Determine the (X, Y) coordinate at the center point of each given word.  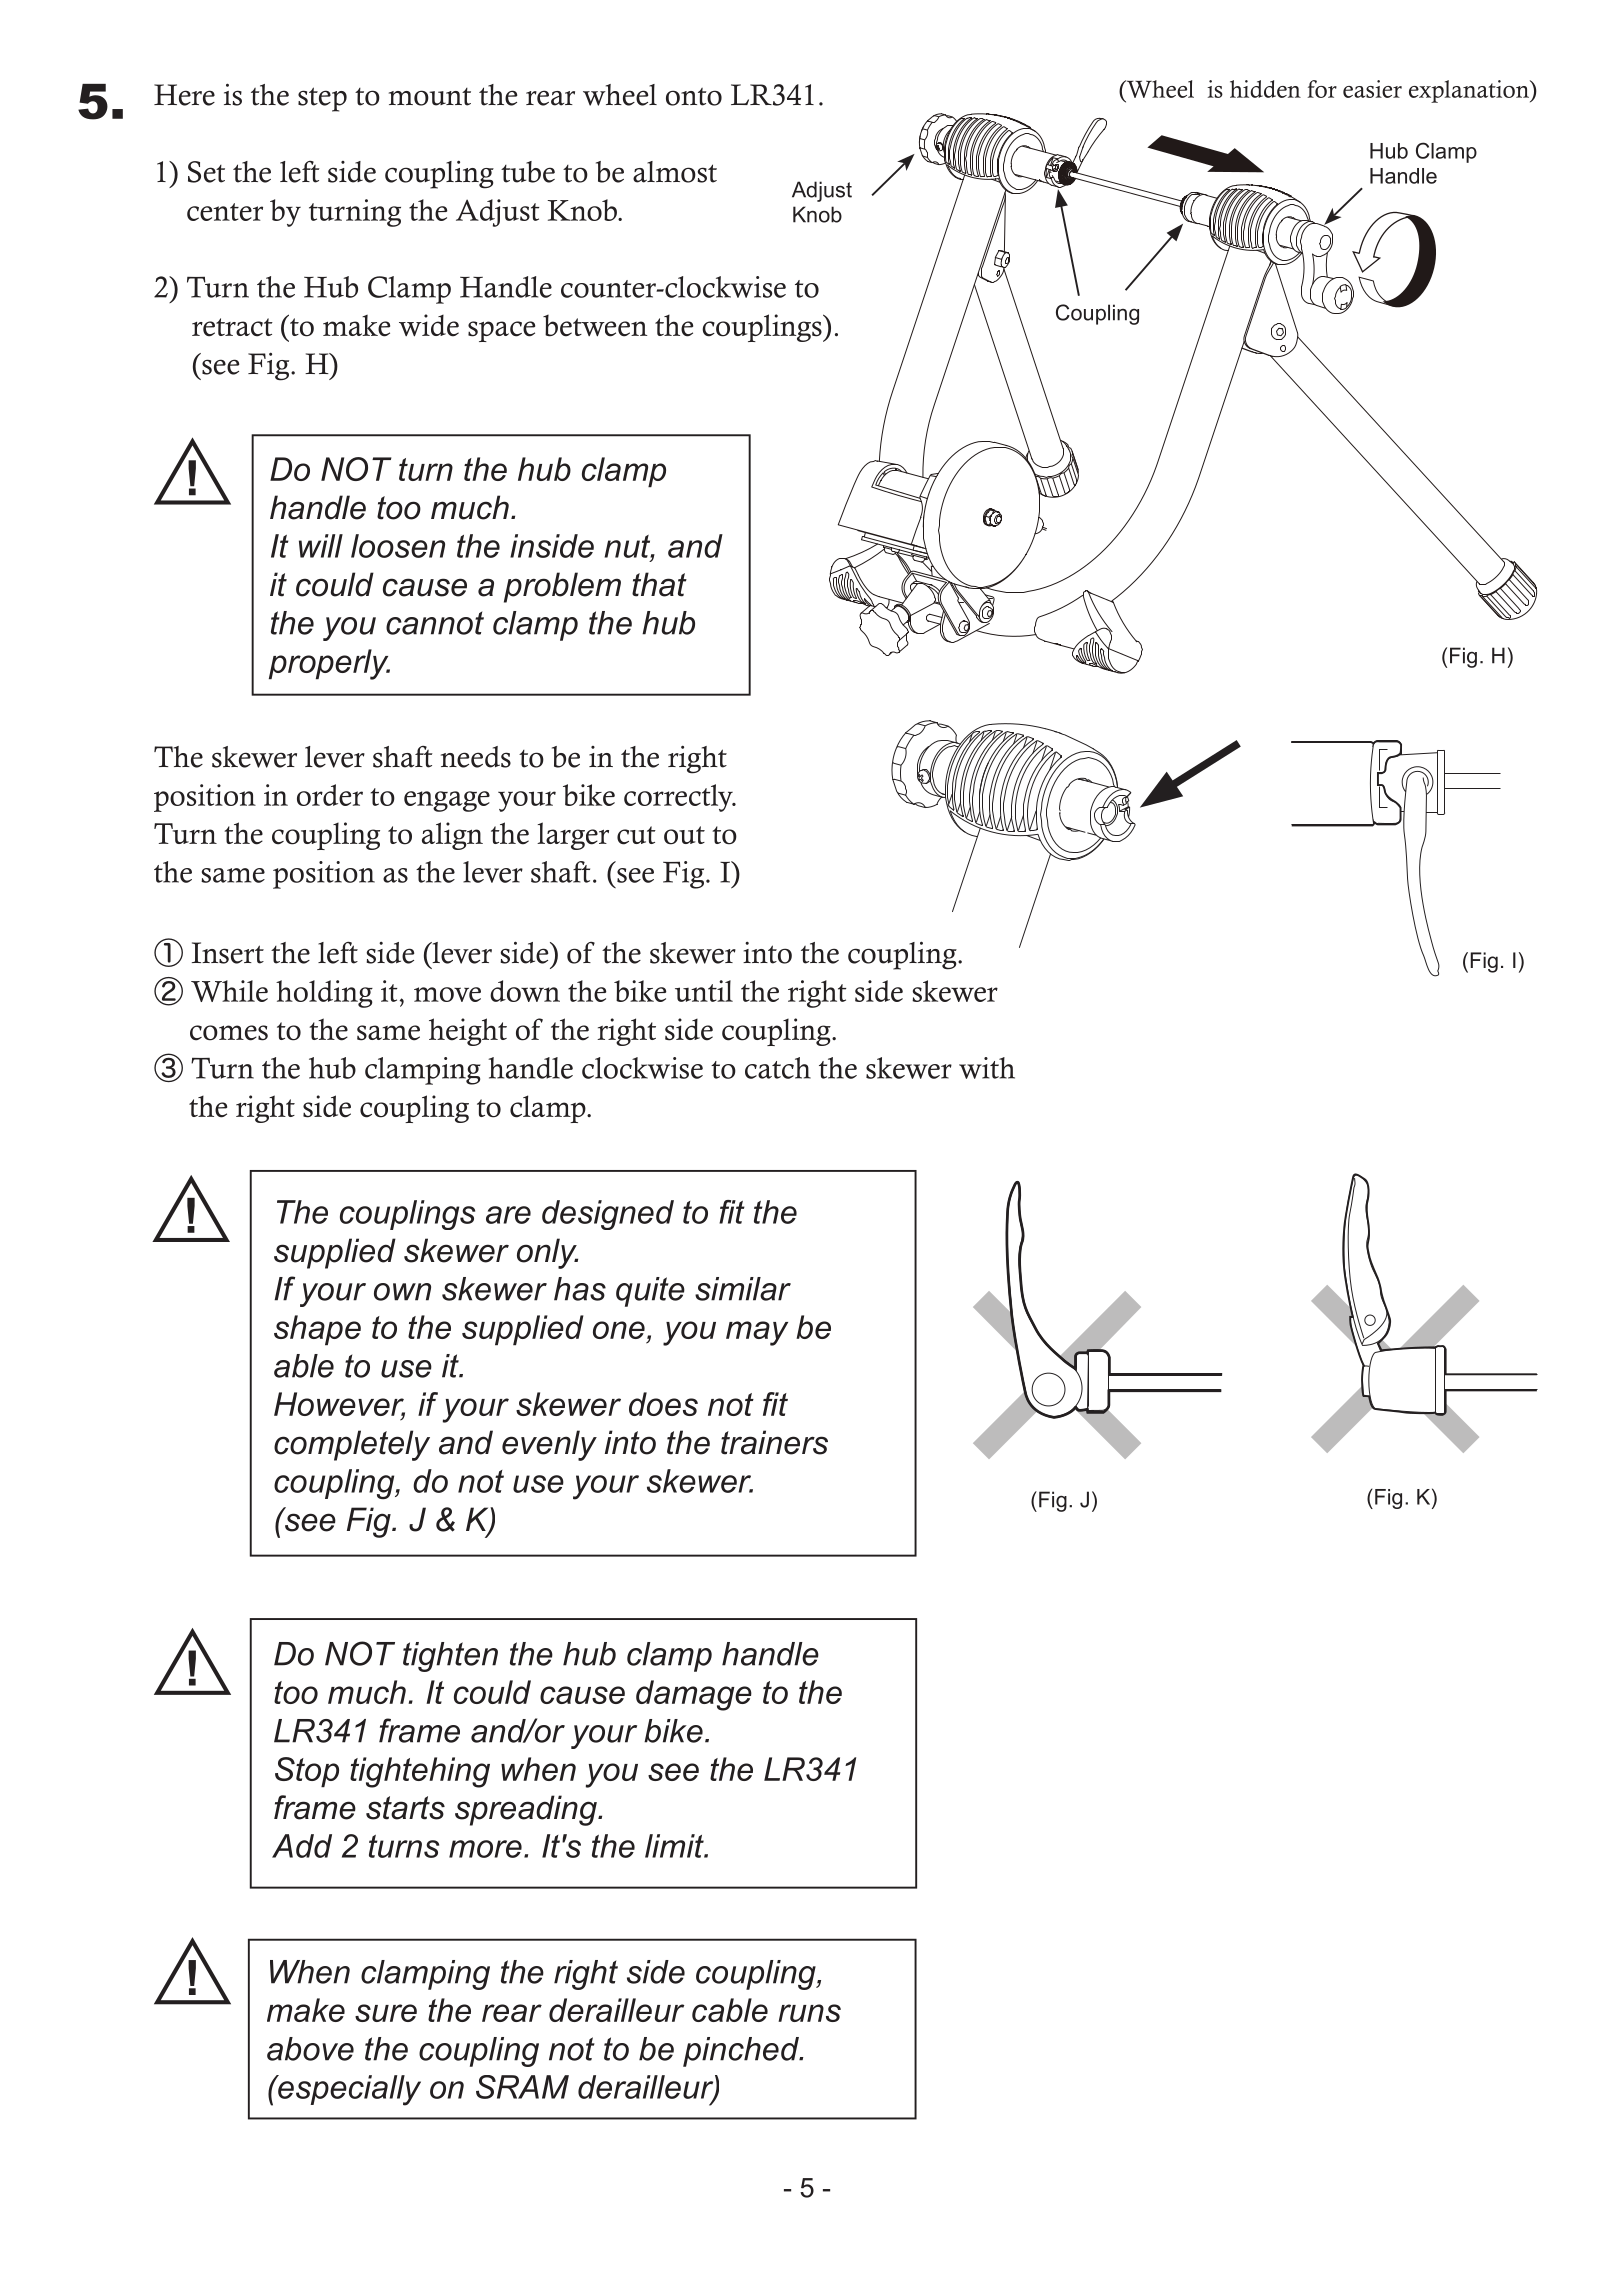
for (1322, 89)
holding (324, 994)
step (322, 99)
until (704, 991)
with (987, 1068)
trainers (774, 1442)
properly (329, 664)
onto (694, 97)
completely (352, 1445)
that (659, 584)
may (757, 1333)
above (310, 2049)
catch (778, 1068)
